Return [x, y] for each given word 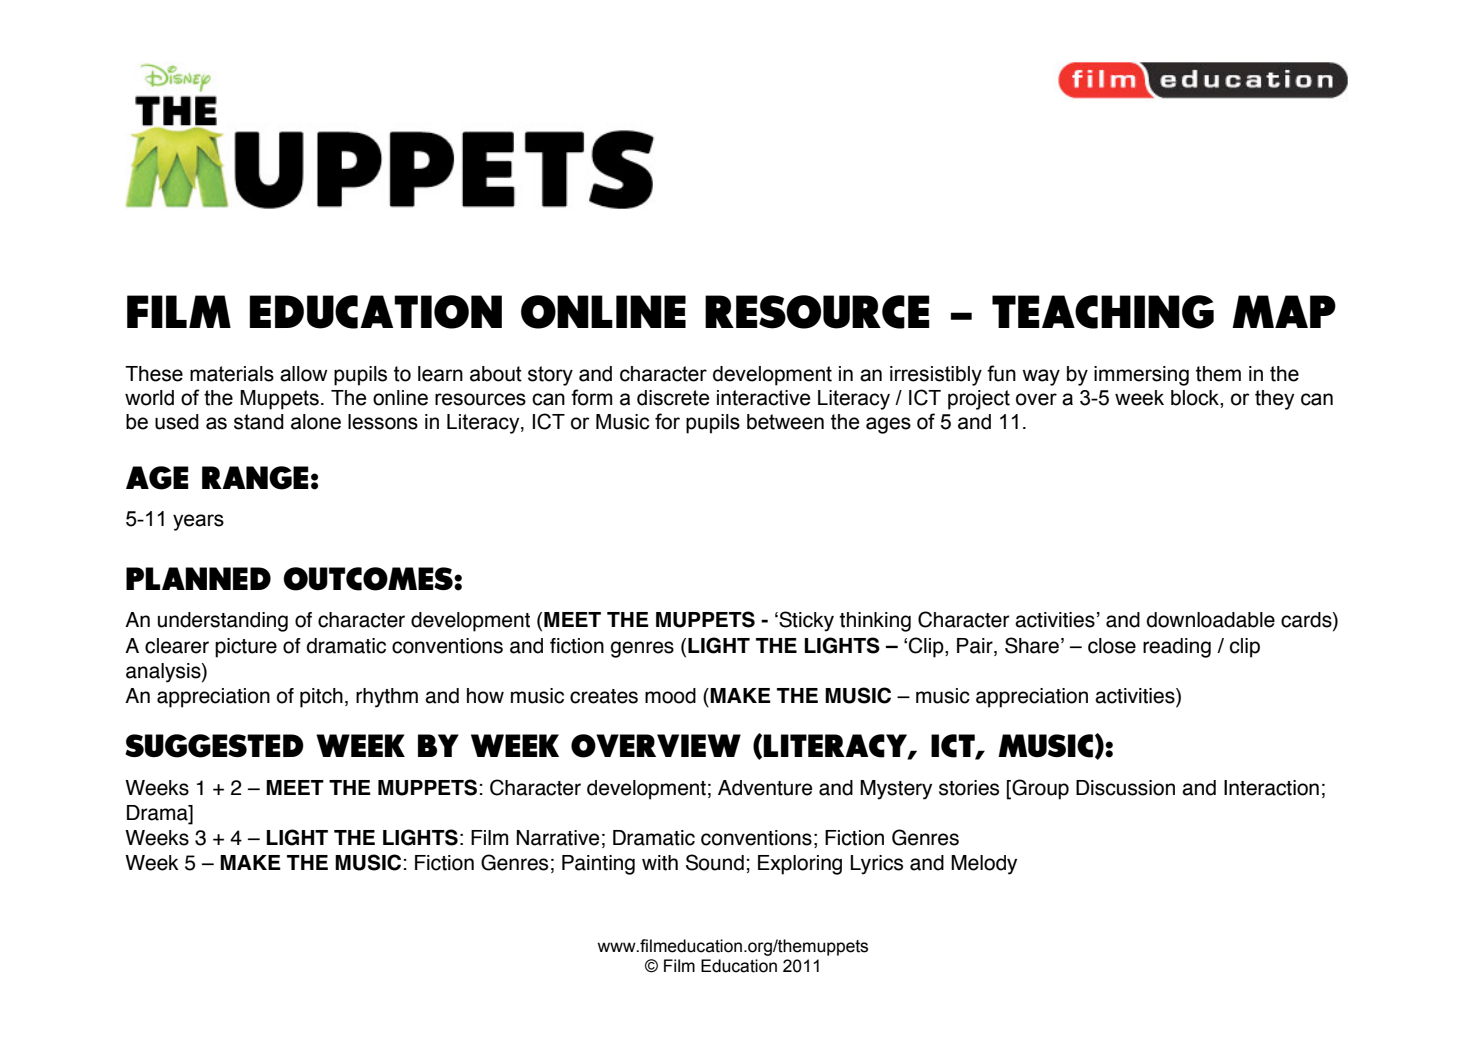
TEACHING [1103, 312]
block [1196, 398]
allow [304, 374]
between [785, 422]
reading [1177, 648]
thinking [875, 622]
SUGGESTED [214, 746]
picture [246, 648]
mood [670, 696]
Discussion [1125, 788]
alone [316, 422]
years [198, 522]
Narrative [557, 838]
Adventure [765, 788]
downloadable [1210, 620]
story [550, 376]
